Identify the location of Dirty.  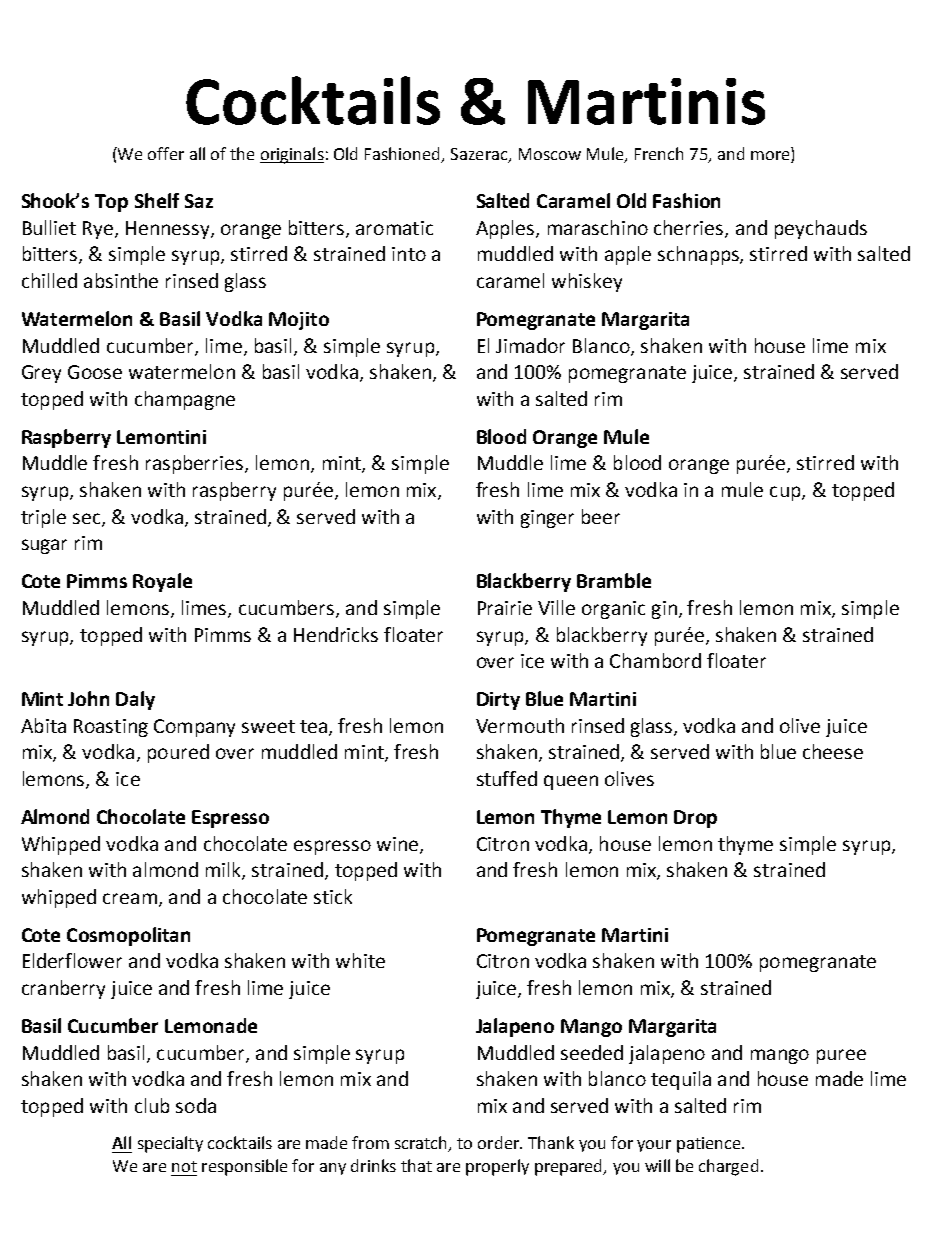
(498, 701).
